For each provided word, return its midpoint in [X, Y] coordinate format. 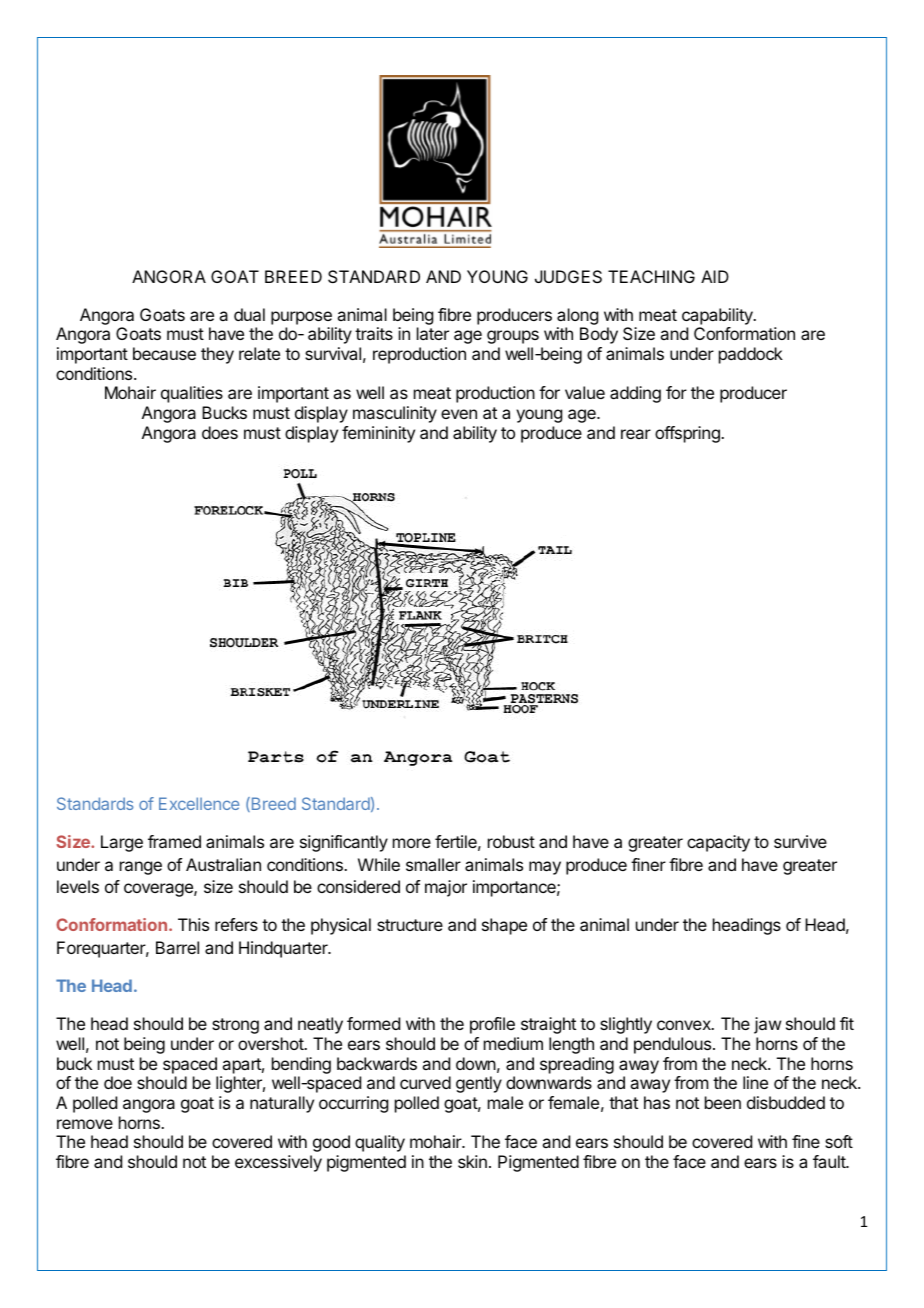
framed [174, 841]
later [433, 333]
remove [85, 1124]
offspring [688, 434]
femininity [378, 434]
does [220, 432]
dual [249, 314]
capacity [718, 843]
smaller [433, 864]
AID [715, 276]
